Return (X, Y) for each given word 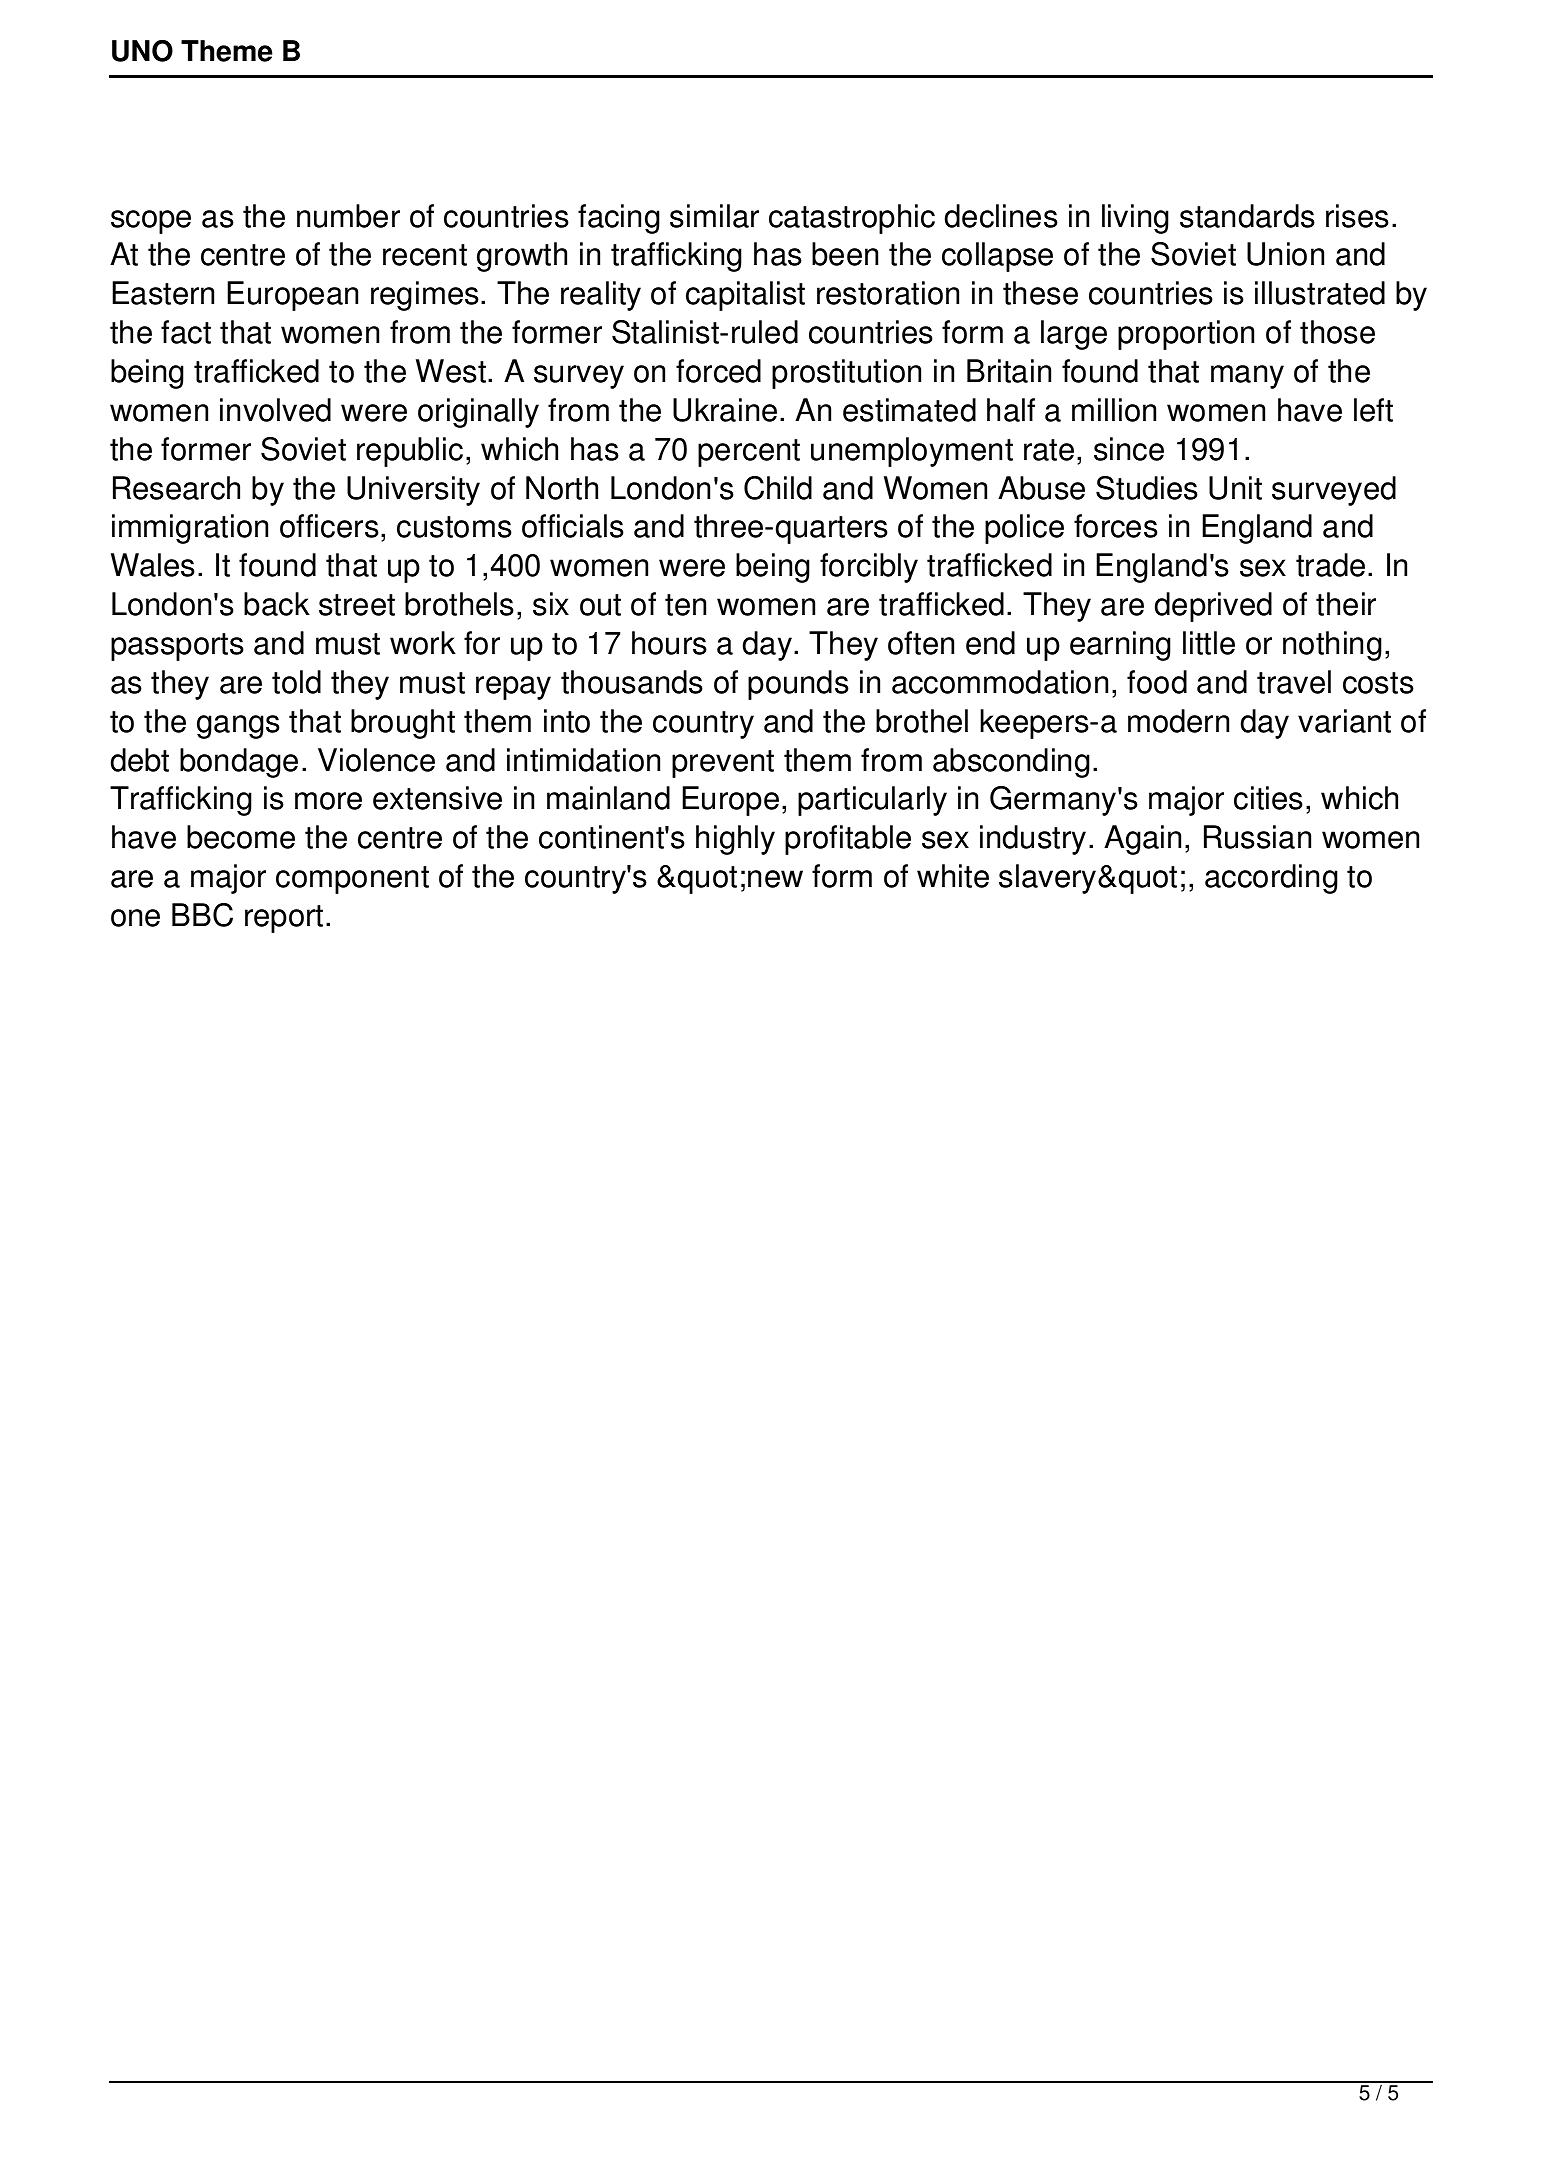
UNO (142, 51)
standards (1247, 216)
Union (1285, 254)
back (277, 604)
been (845, 254)
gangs (238, 727)
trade (1330, 565)
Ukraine (725, 410)
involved (275, 410)
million (1114, 410)
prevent (723, 764)
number (348, 216)
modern (1178, 721)
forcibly (869, 568)
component (352, 880)
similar (714, 216)
